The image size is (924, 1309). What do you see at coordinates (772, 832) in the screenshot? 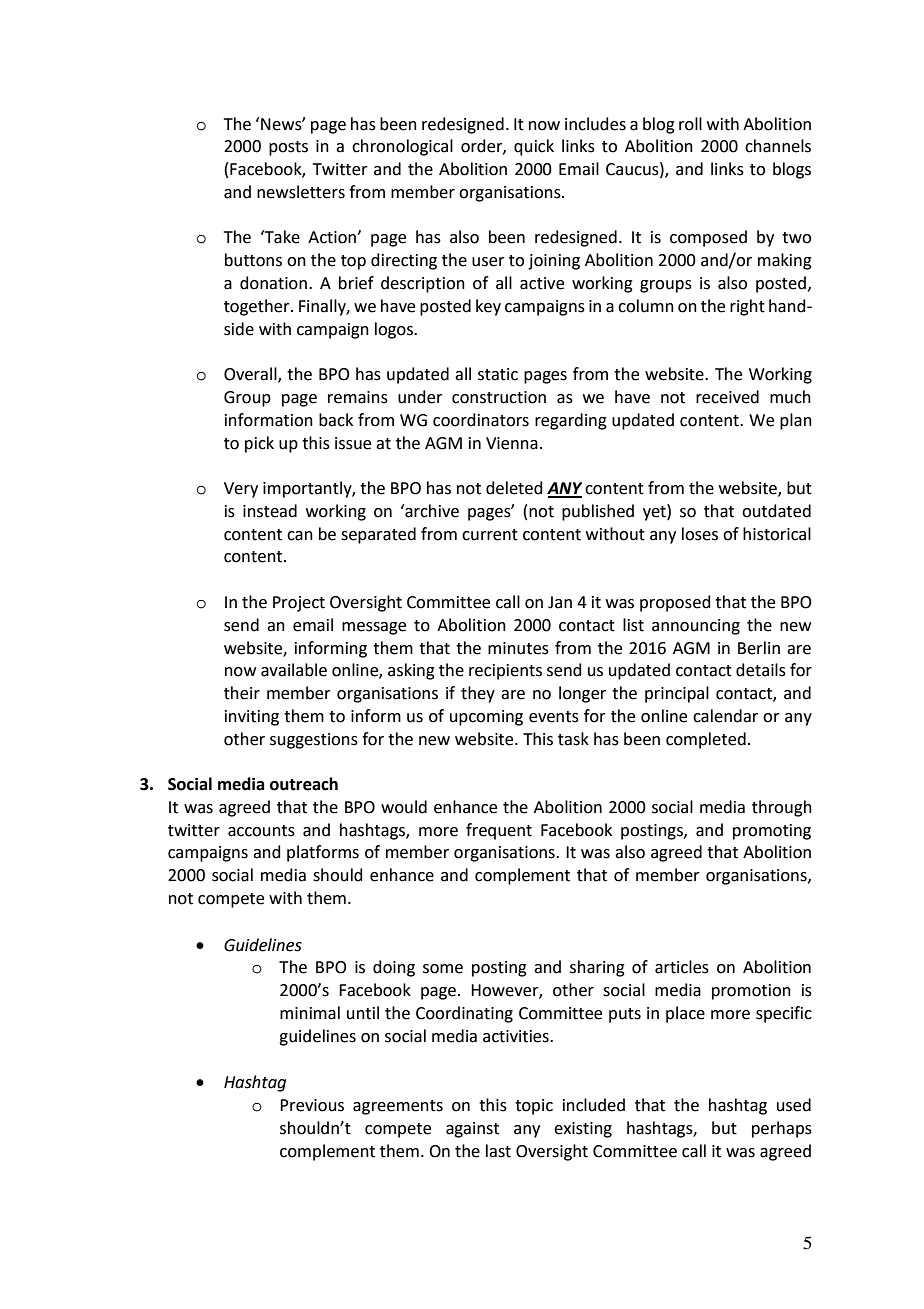
I see `promoting` at bounding box center [772, 832].
